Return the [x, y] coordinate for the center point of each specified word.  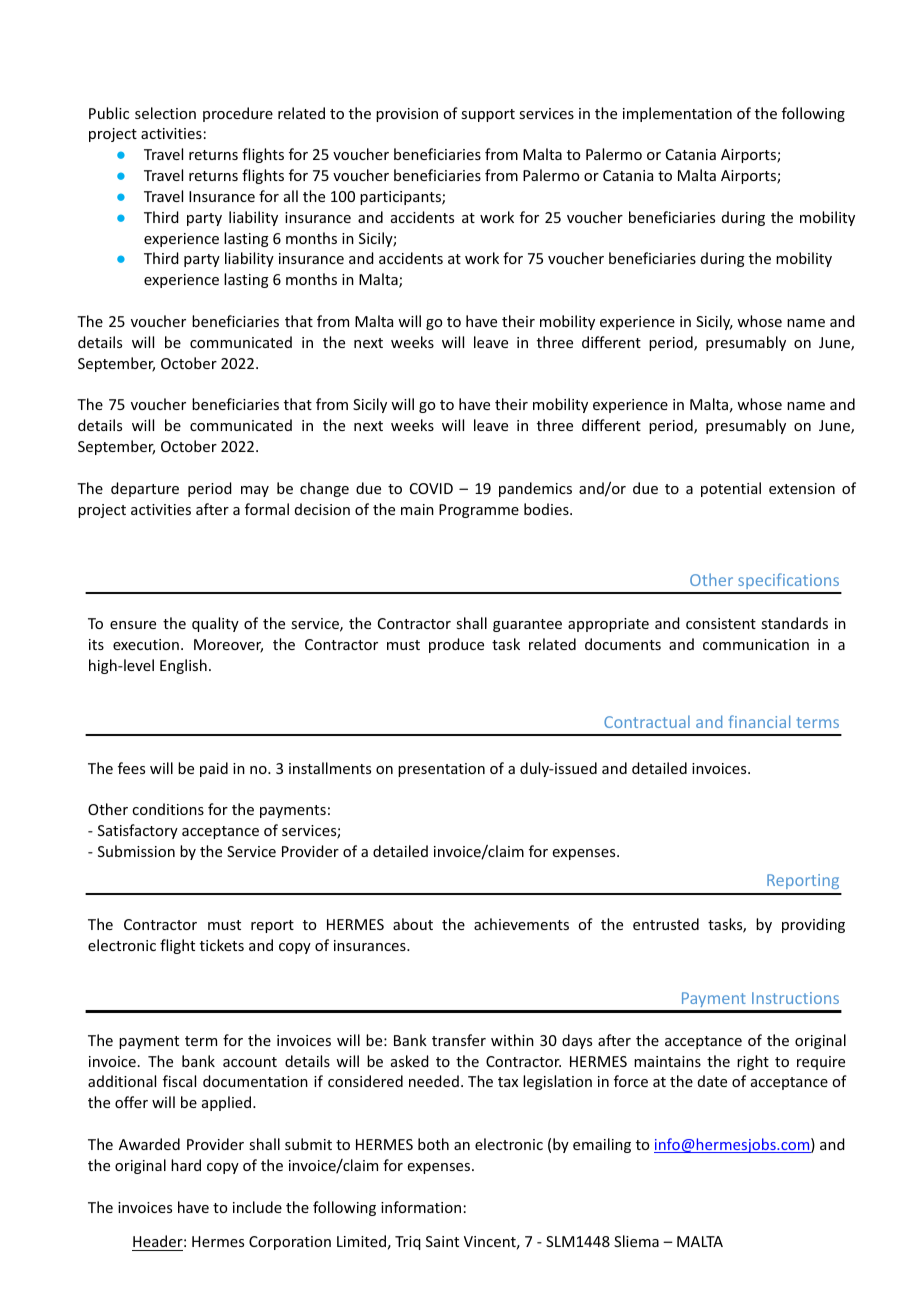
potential [731, 489]
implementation [677, 114]
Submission [136, 851]
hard [186, 1165]
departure [145, 489]
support [488, 115]
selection [165, 113]
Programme [479, 511]
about [413, 924]
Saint [442, 1241]
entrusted [666, 924]
